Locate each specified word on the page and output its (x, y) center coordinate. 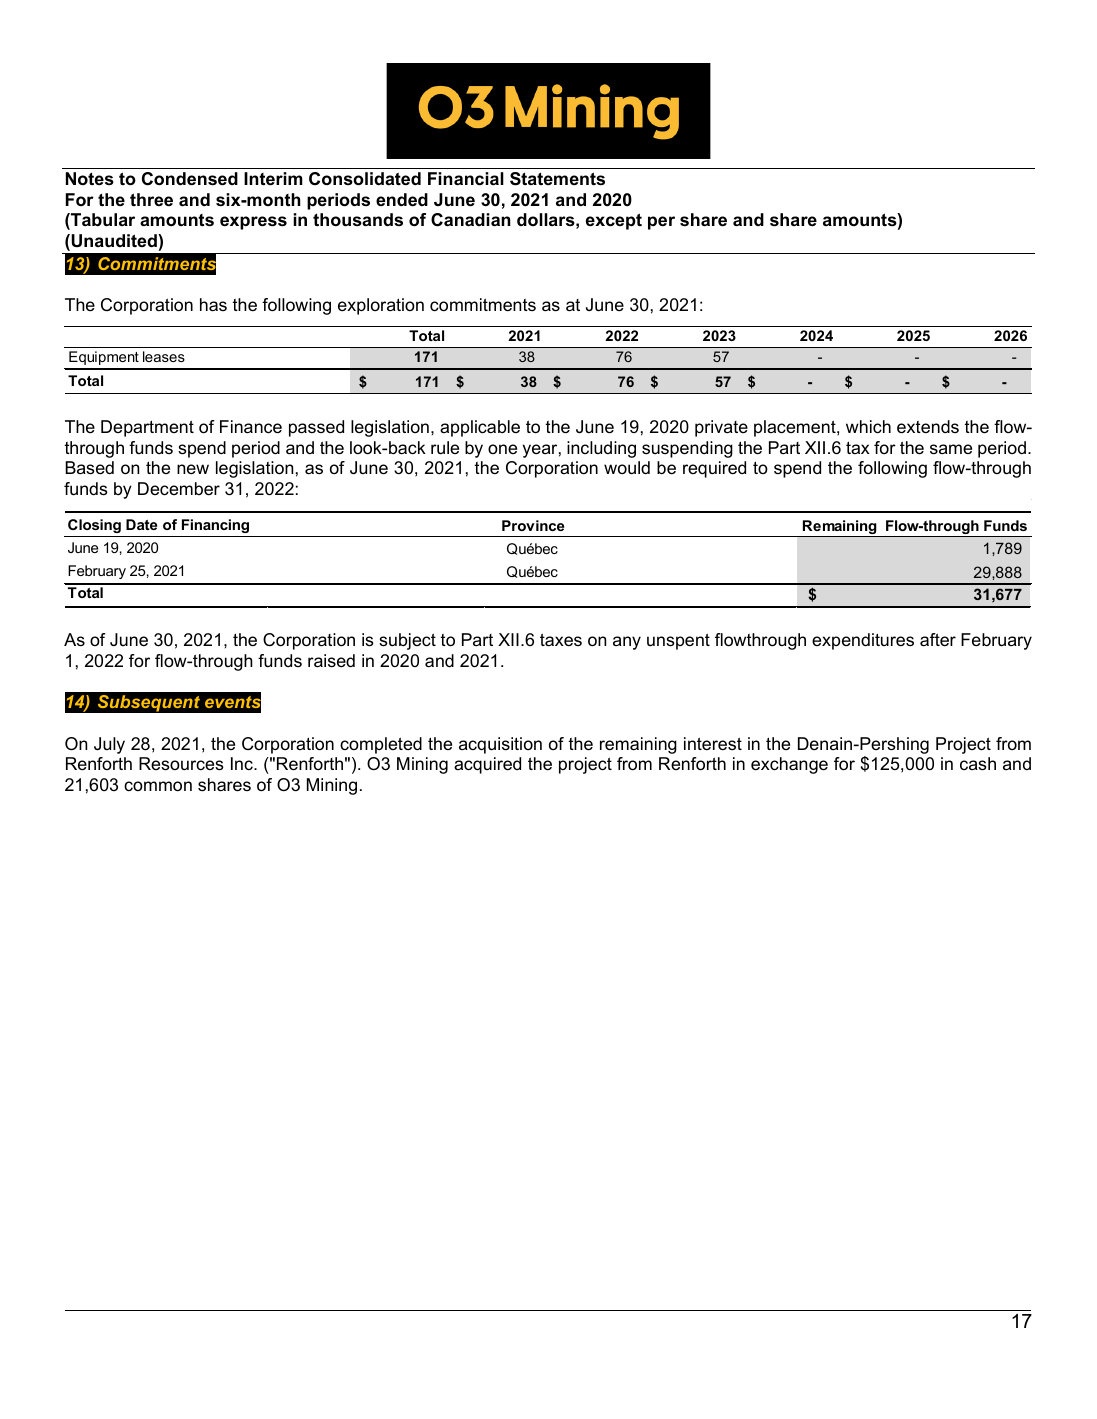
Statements (557, 179)
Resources (181, 764)
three (151, 199)
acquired (487, 765)
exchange (789, 765)
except (614, 221)
